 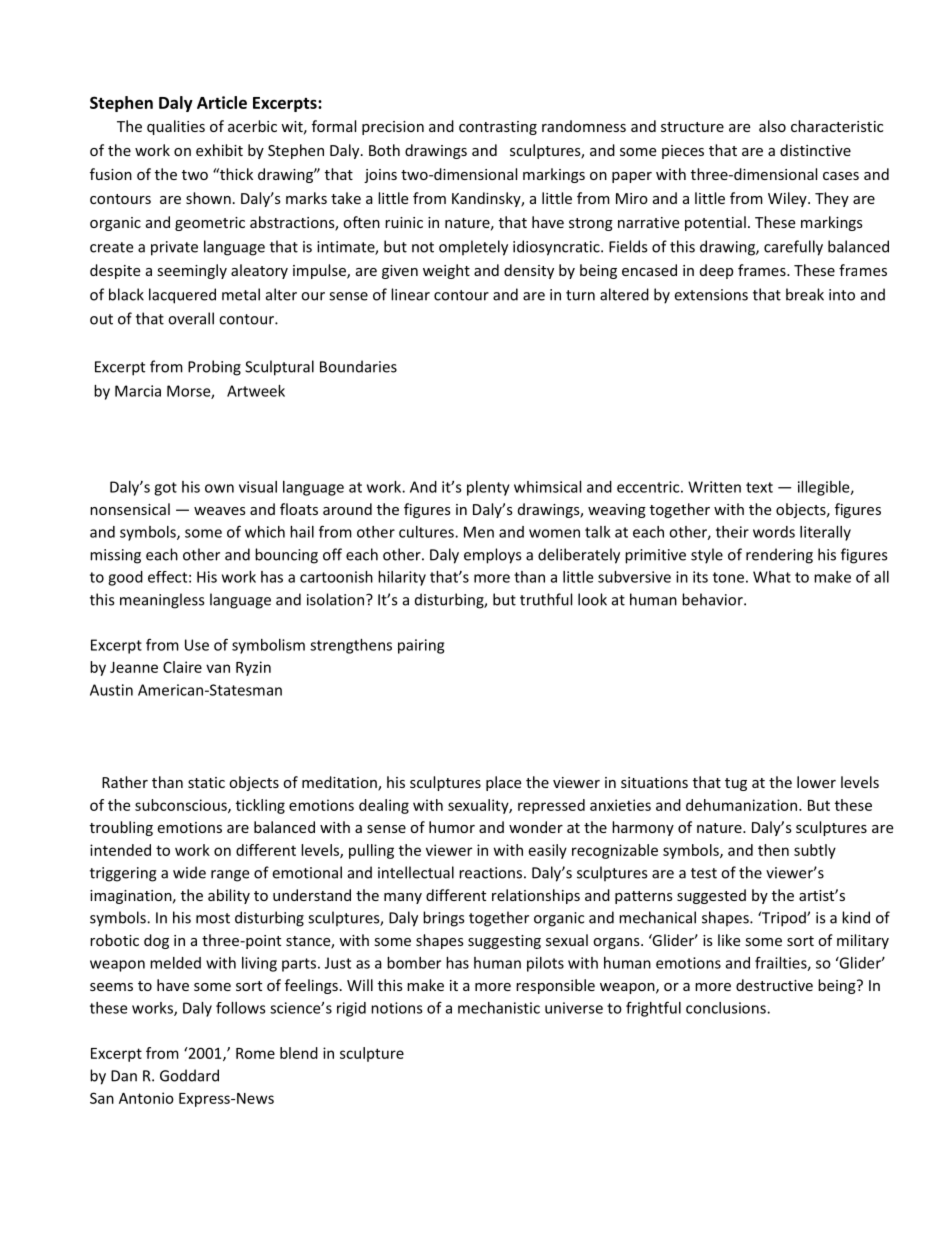 What do you see at coordinates (165, 489) in the screenshot?
I see `got` at bounding box center [165, 489].
